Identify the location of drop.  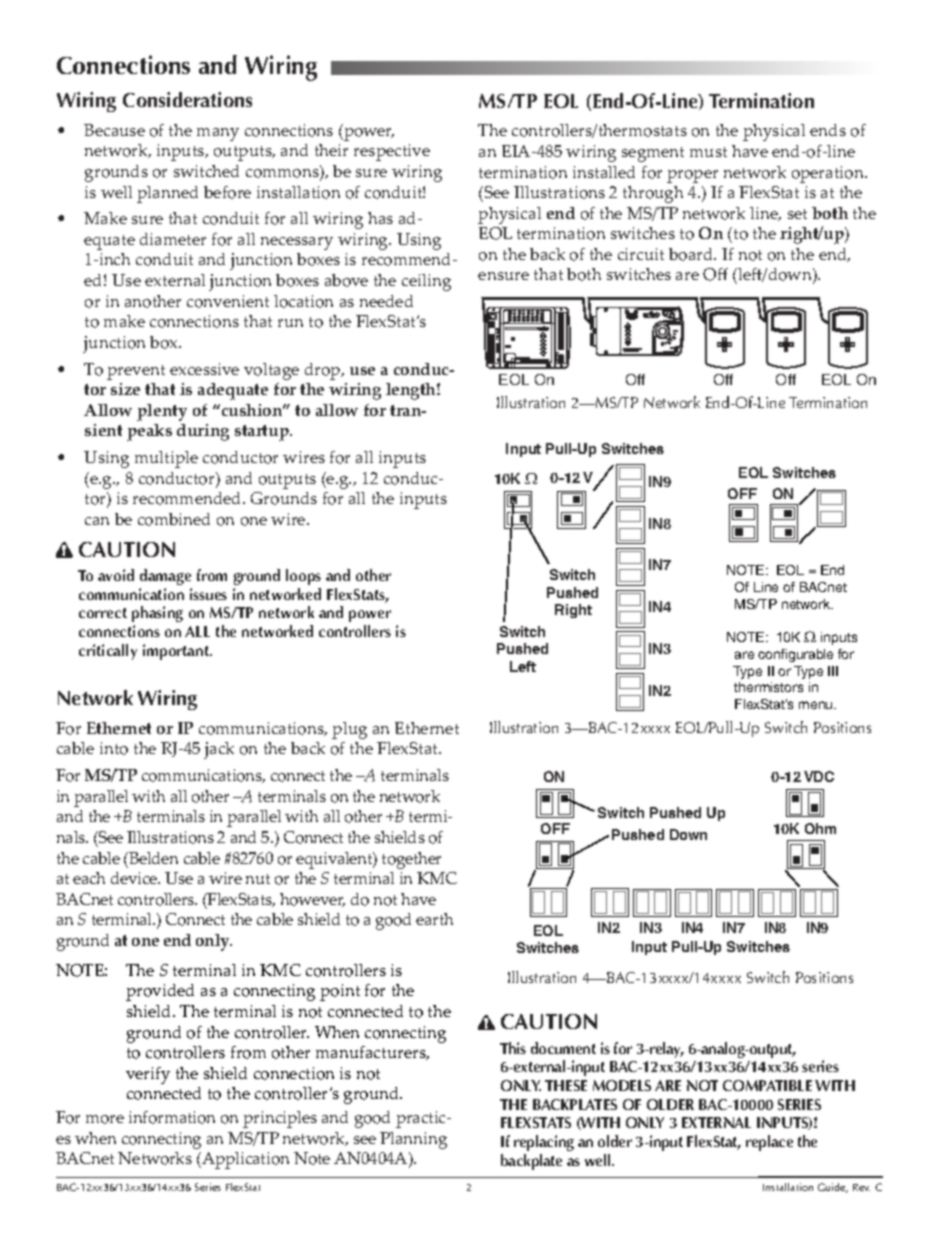
(324, 371).
